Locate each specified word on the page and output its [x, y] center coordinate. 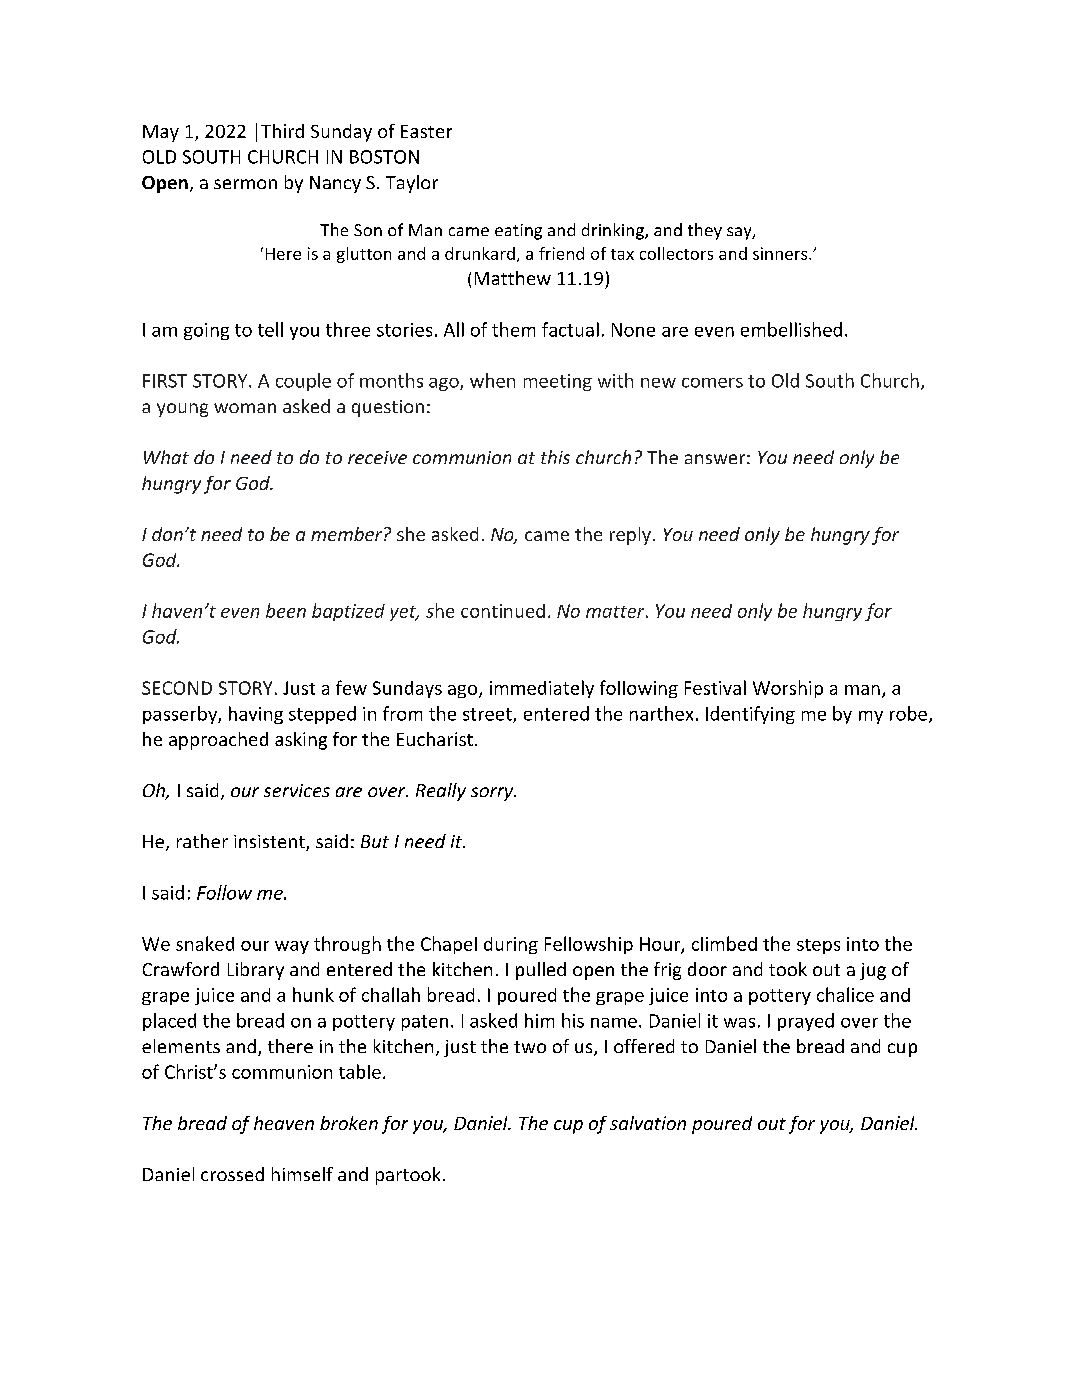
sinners [781, 253]
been [286, 610]
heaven [284, 1123]
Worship [788, 689]
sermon [245, 184]
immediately [542, 689]
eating [518, 232]
